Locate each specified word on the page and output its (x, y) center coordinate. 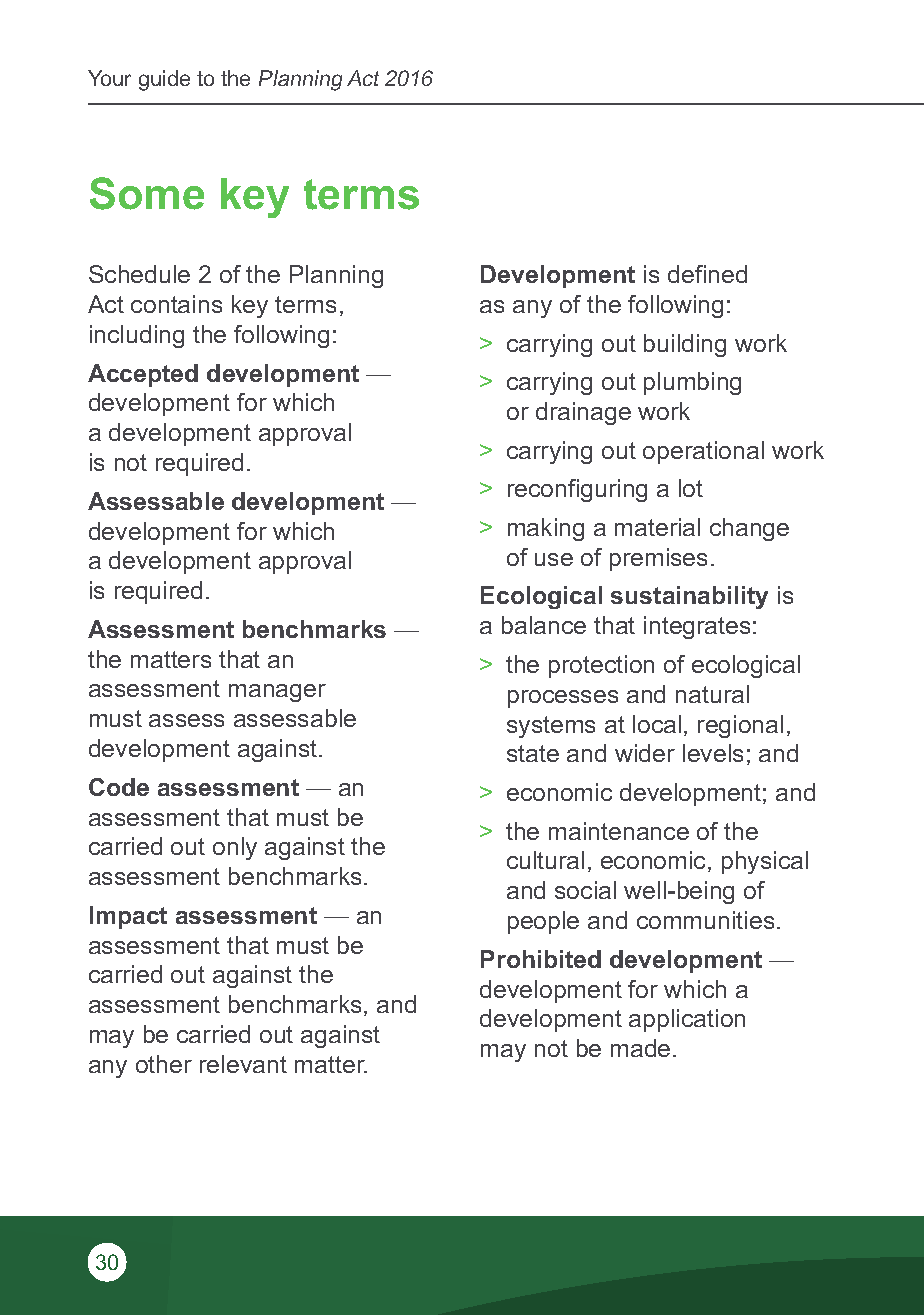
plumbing (692, 383)
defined (707, 274)
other (164, 1064)
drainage (583, 413)
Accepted (143, 375)
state (533, 753)
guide (164, 80)
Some (147, 193)
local (657, 724)
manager (277, 693)
